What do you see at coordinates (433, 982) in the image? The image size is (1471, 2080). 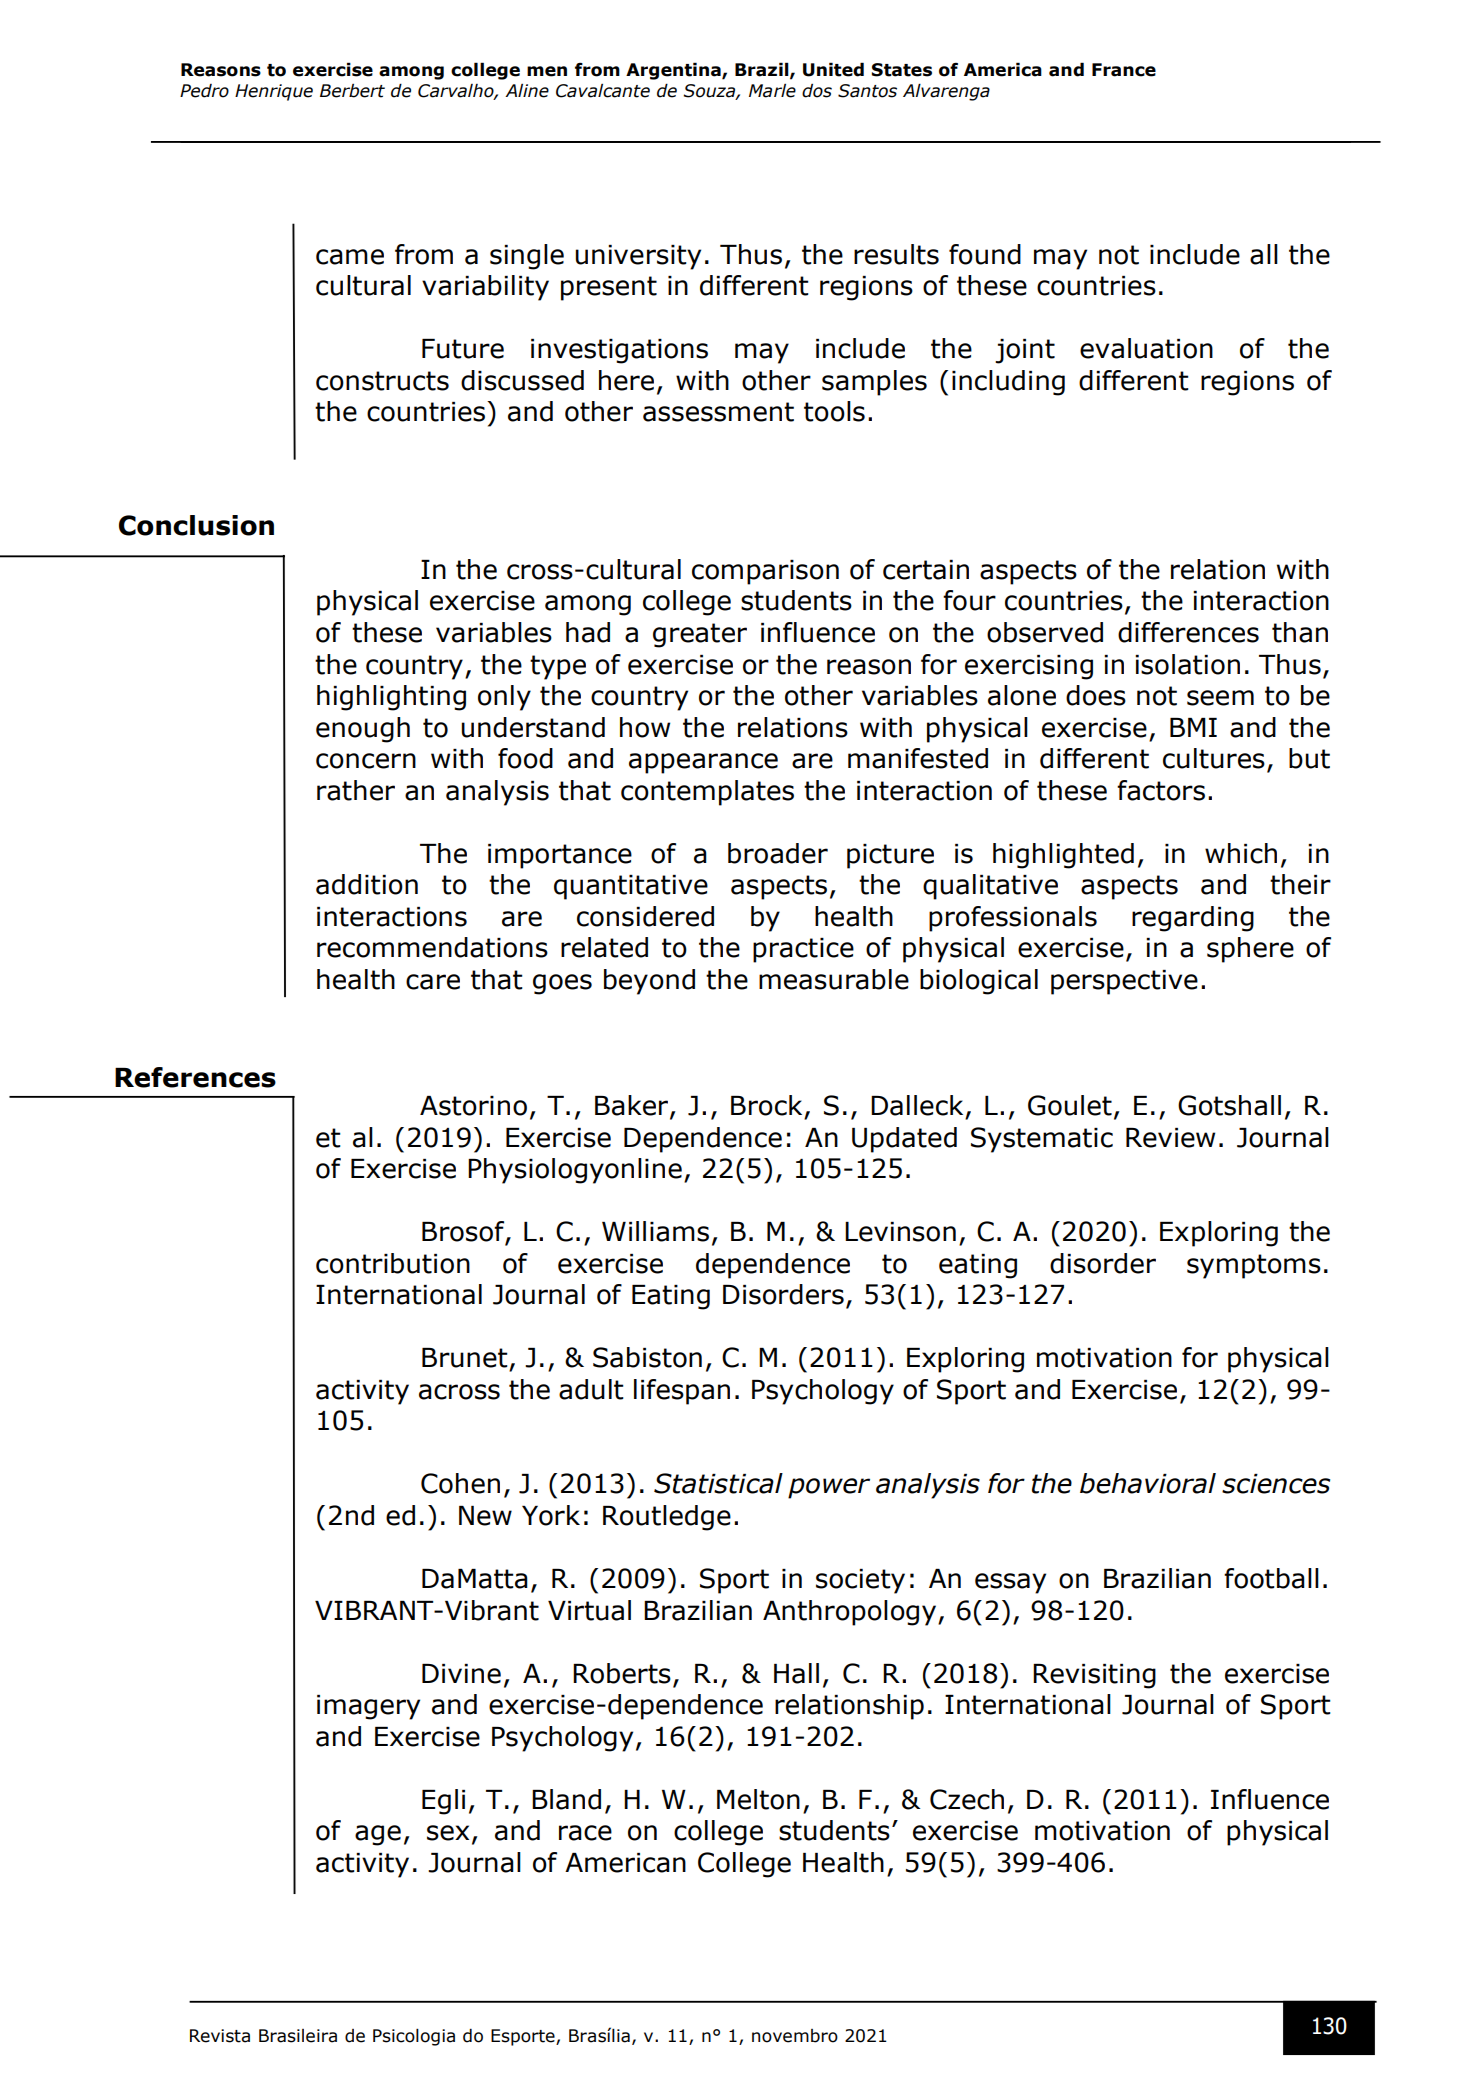 I see `care` at bounding box center [433, 982].
